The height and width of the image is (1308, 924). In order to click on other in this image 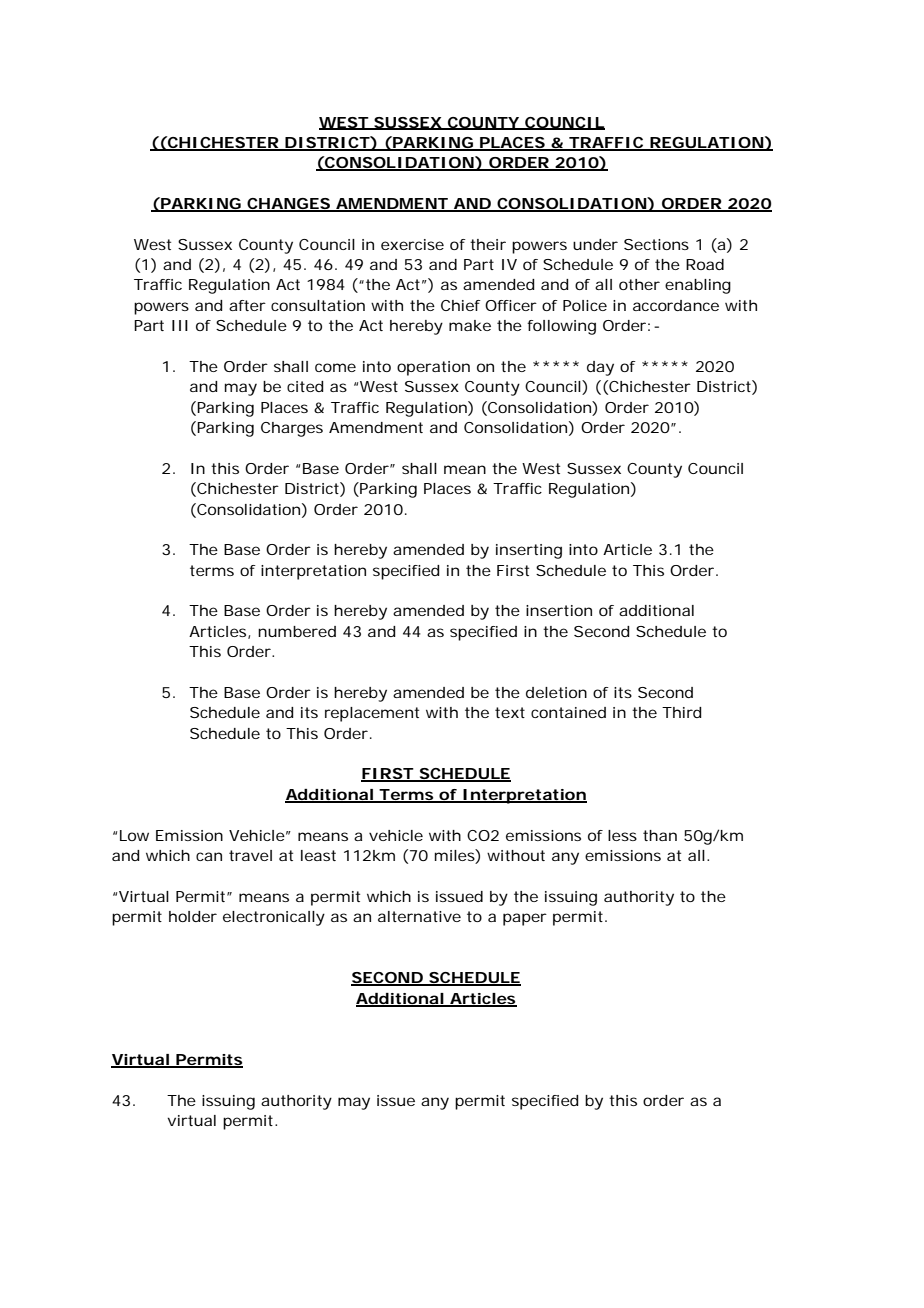, I will do `click(639, 284)`.
